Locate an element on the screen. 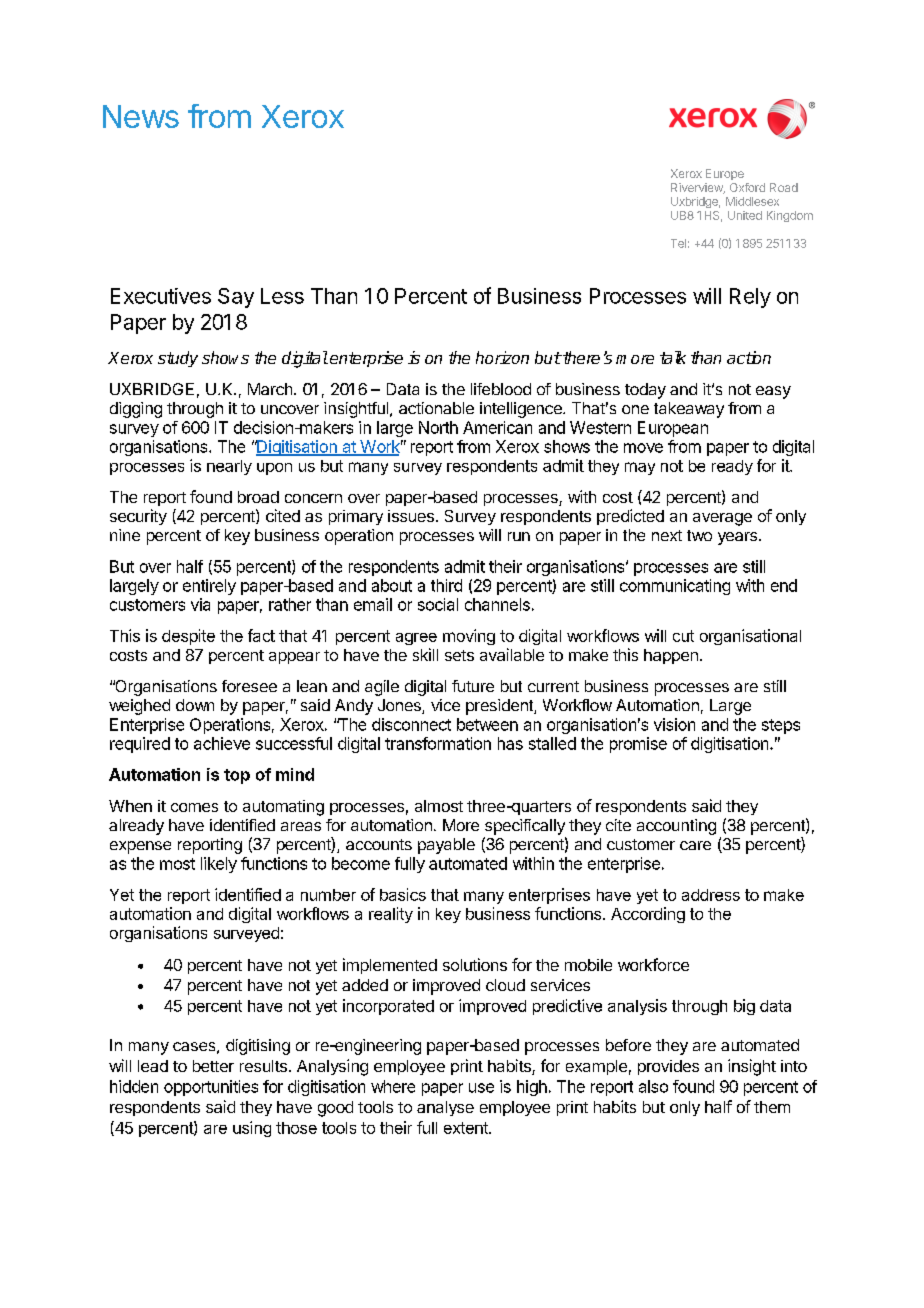 This screenshot has height=1308, width=924. top is located at coordinates (237, 776).
